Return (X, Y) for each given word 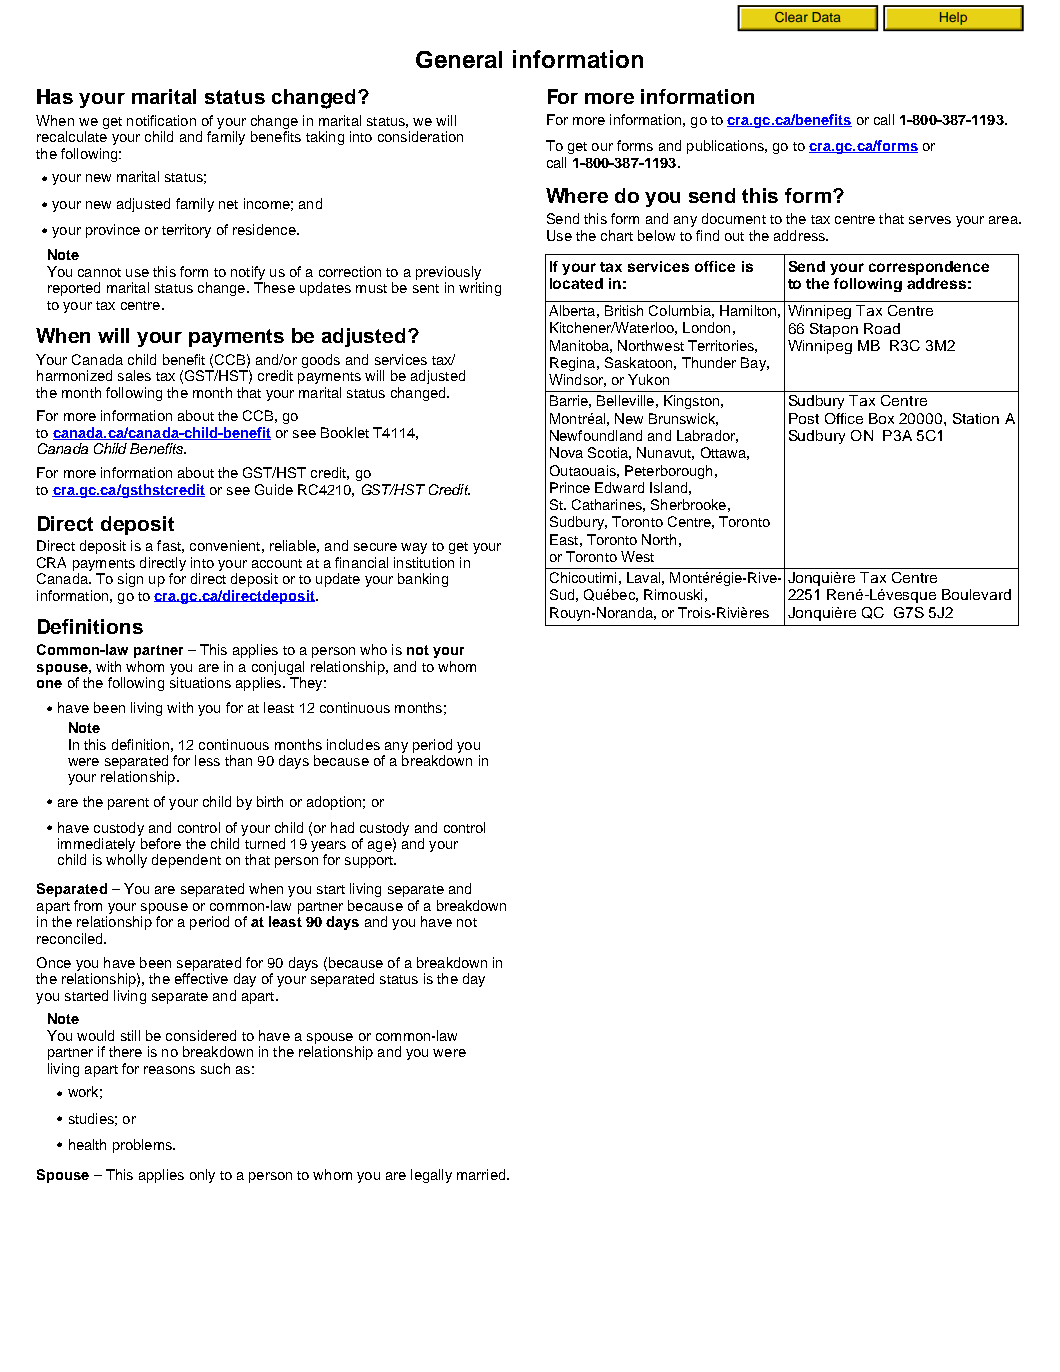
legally (431, 1176)
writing (480, 289)
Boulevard (976, 594)
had (342, 827)
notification (161, 120)
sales (134, 375)
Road (882, 328)
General (459, 59)
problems (143, 1146)
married (482, 1174)
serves (930, 220)
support (370, 862)
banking (423, 580)
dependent (186, 861)
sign (130, 580)
